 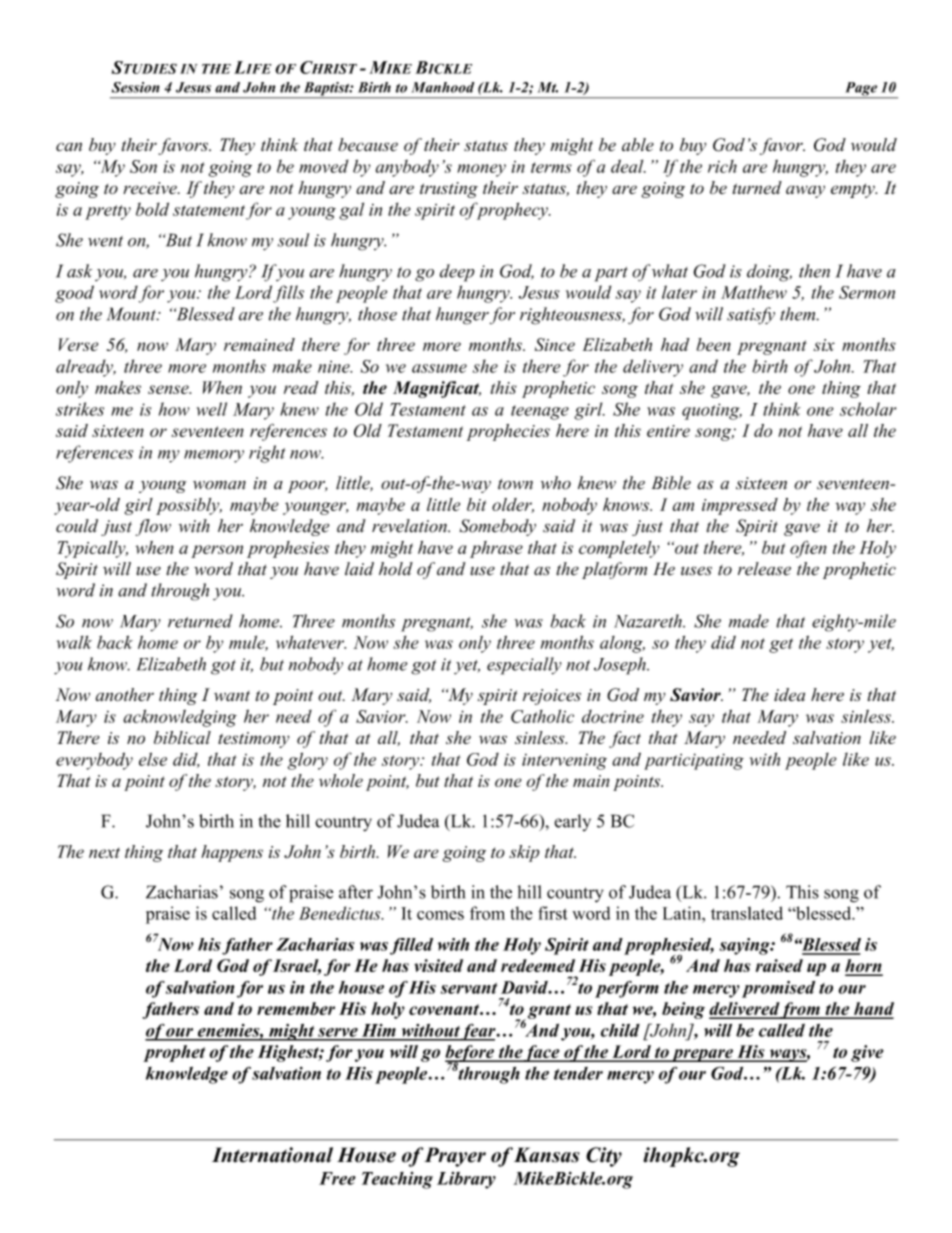 I want to click on Manhood, so click(x=442, y=87).
